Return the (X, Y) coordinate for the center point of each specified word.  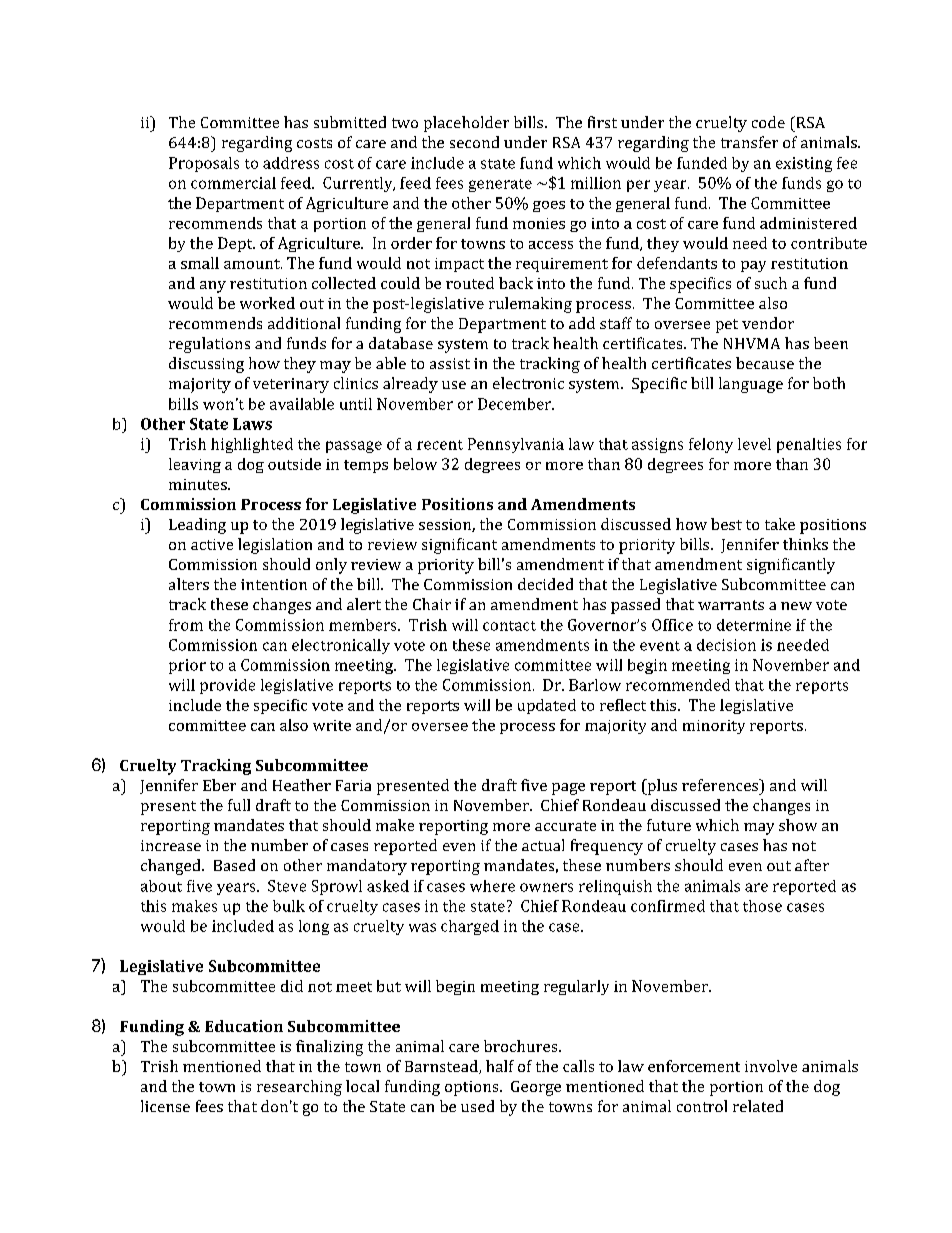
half (500, 1066)
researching (299, 1088)
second (474, 142)
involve (771, 1066)
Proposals (204, 164)
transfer (749, 142)
